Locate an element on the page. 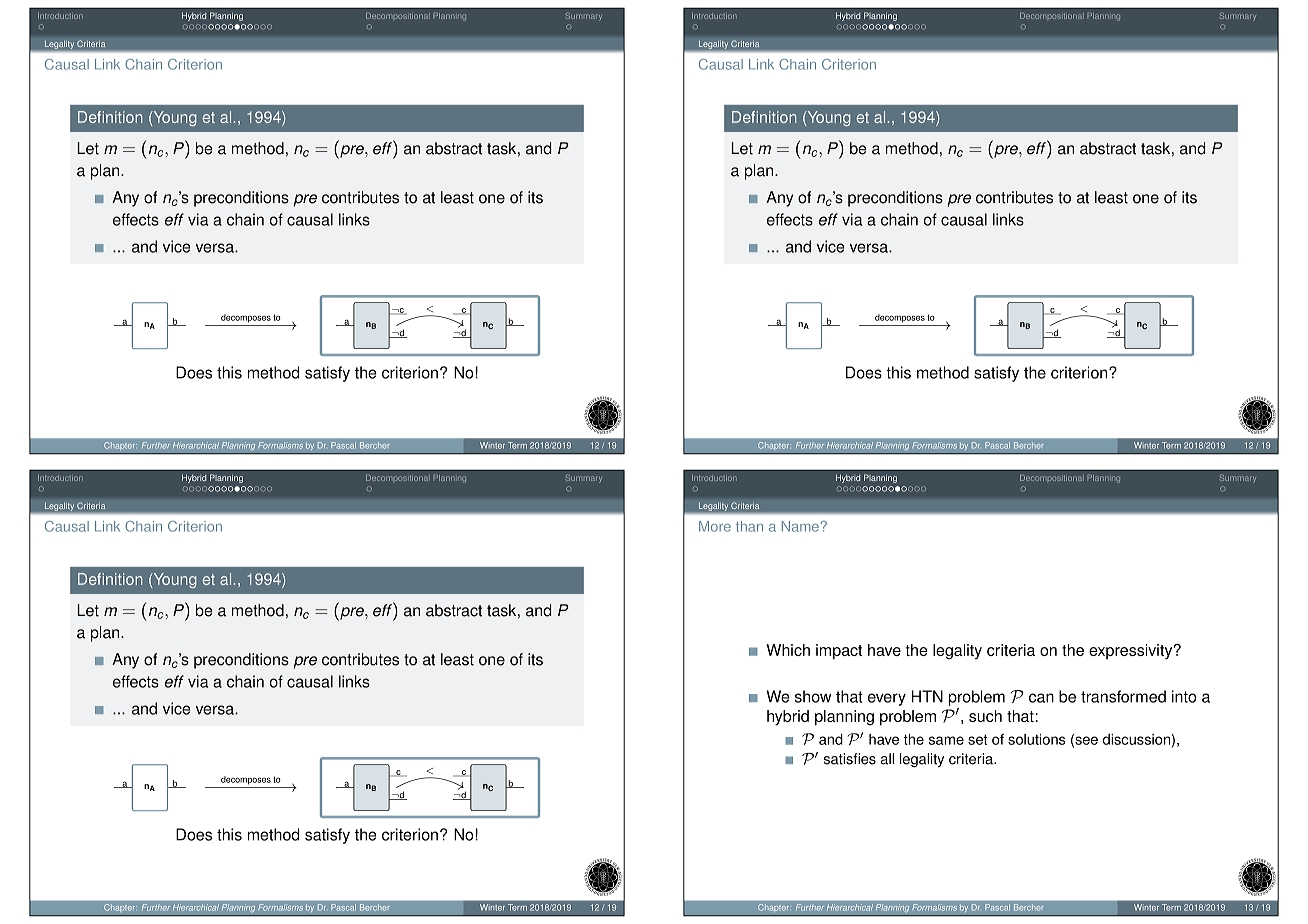 The height and width of the page is (924, 1308). same is located at coordinates (946, 740).
